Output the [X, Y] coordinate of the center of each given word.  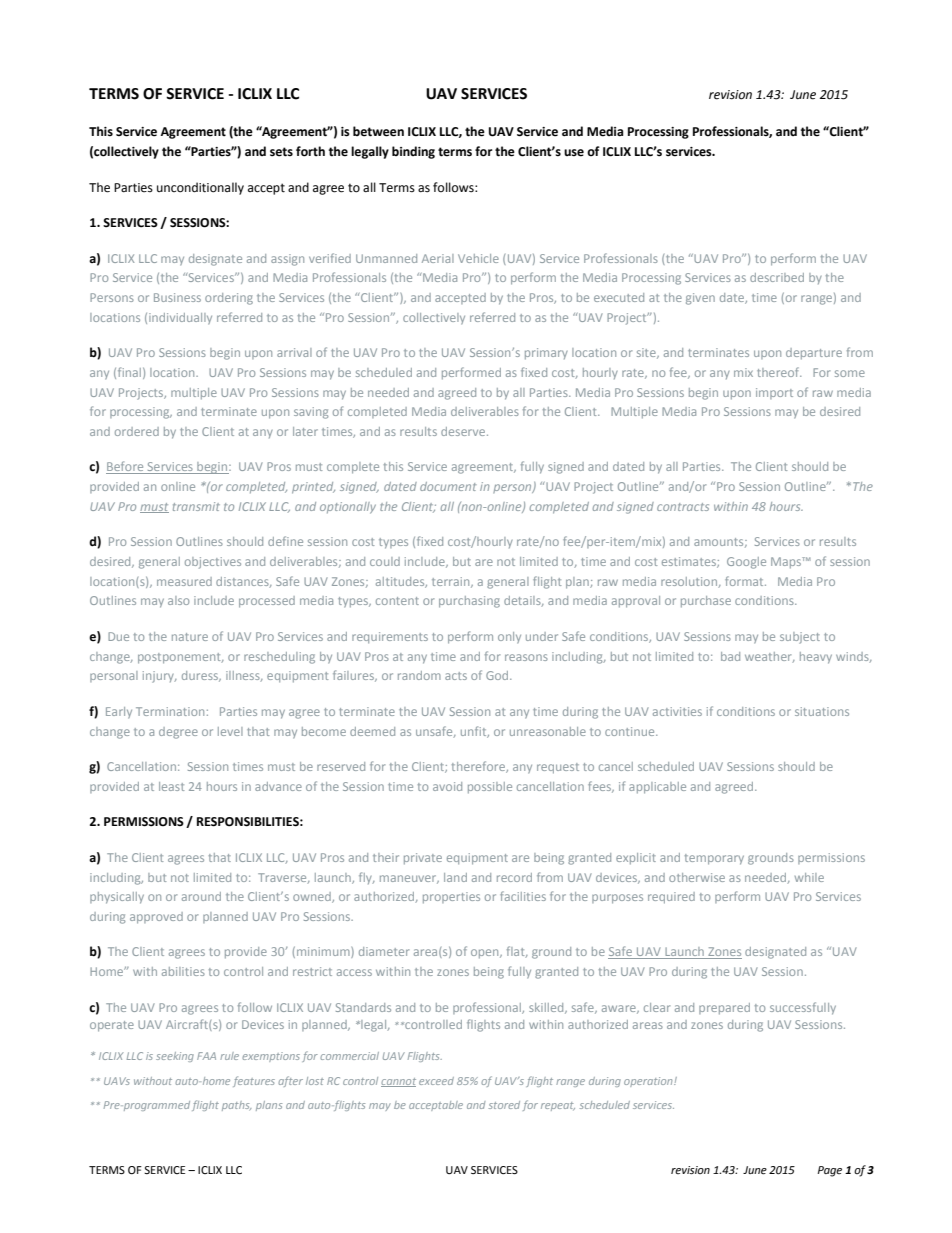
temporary [714, 859]
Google [746, 563]
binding [413, 152]
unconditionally [200, 188]
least [171, 786]
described [777, 277]
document [448, 486]
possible [490, 788]
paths [236, 1106]
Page [829, 1171]
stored [504, 1105]
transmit [196, 506]
